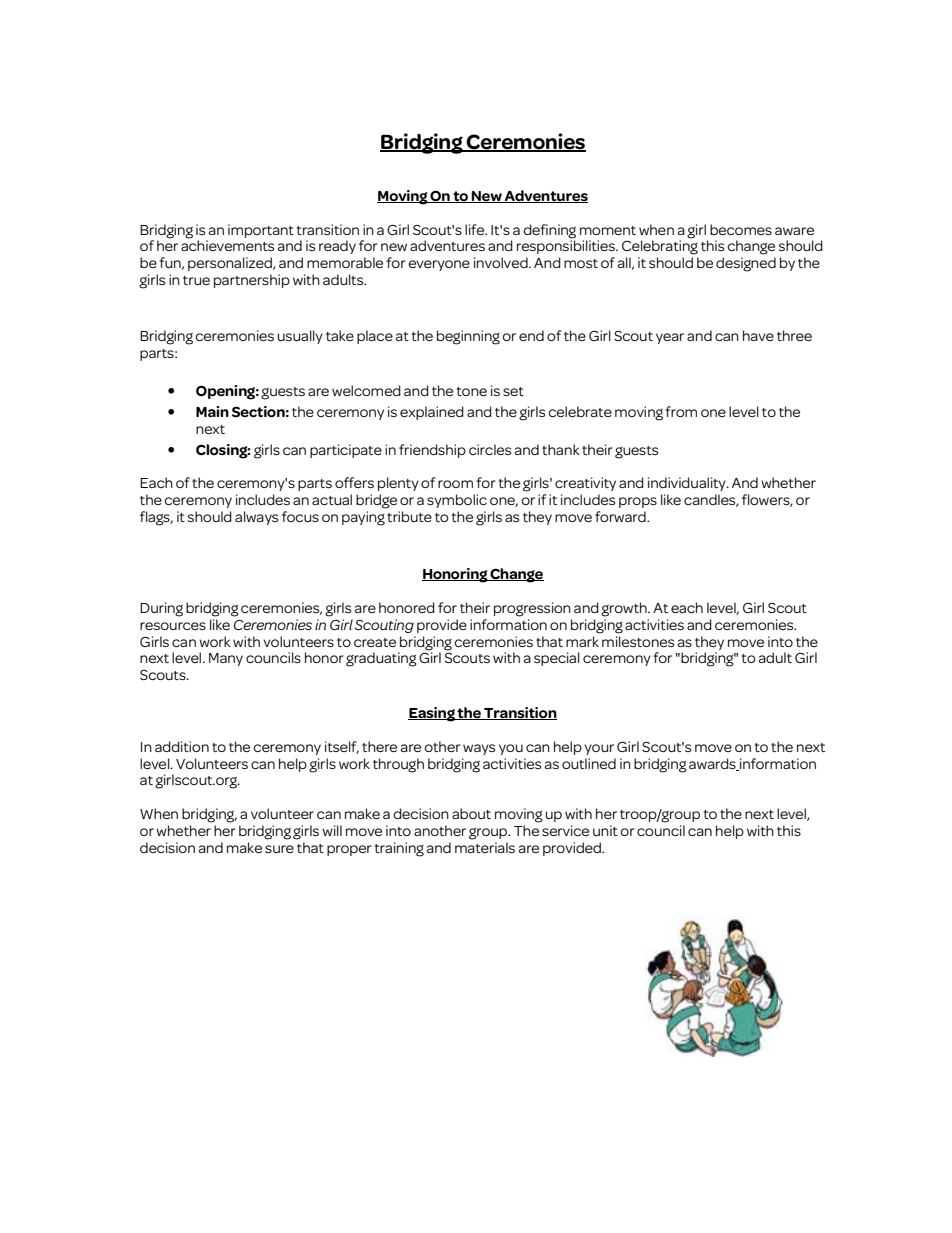 The image size is (952, 1233). I want to click on achievements, so click(227, 244).
